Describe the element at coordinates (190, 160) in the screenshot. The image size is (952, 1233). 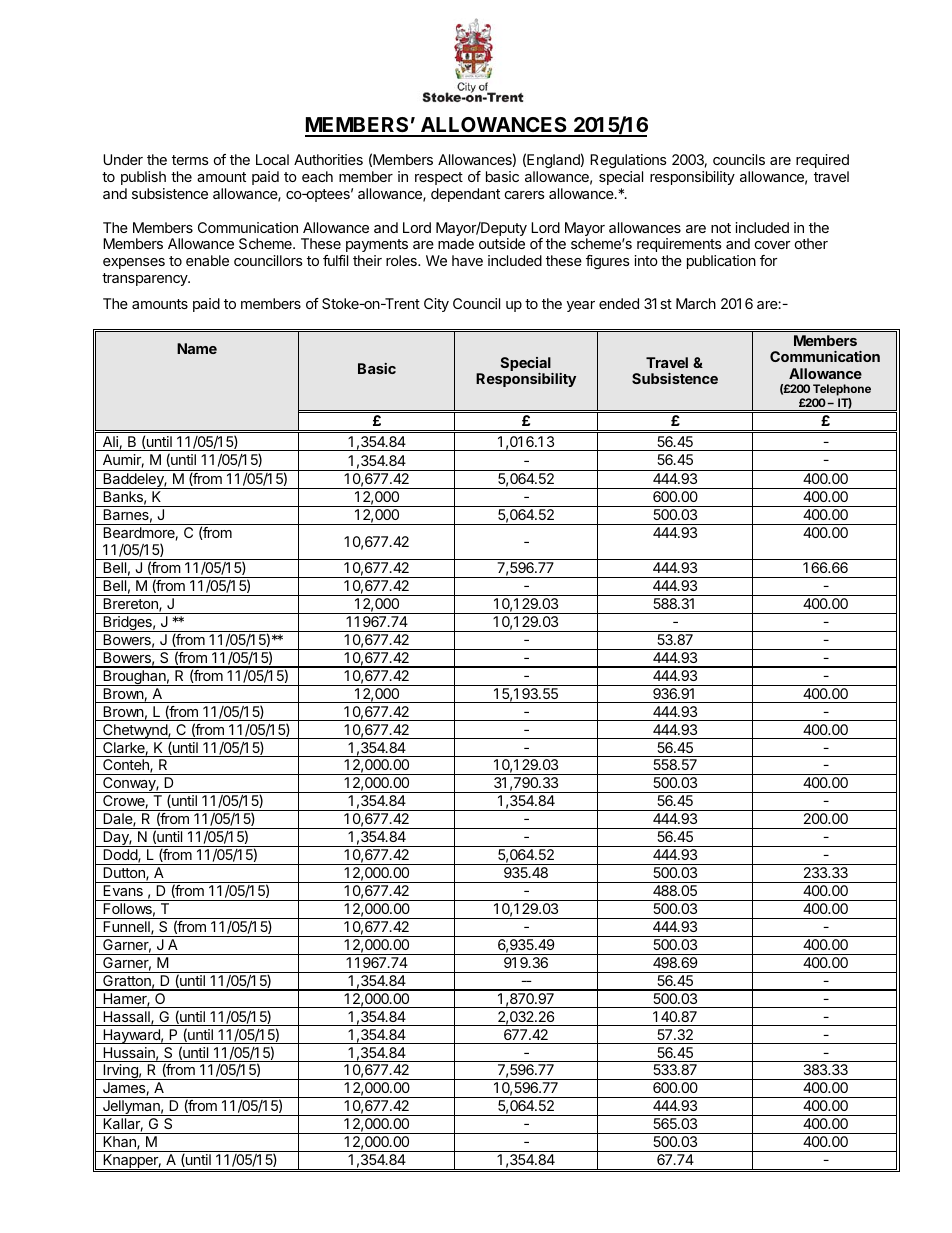
I see `terms` at that location.
